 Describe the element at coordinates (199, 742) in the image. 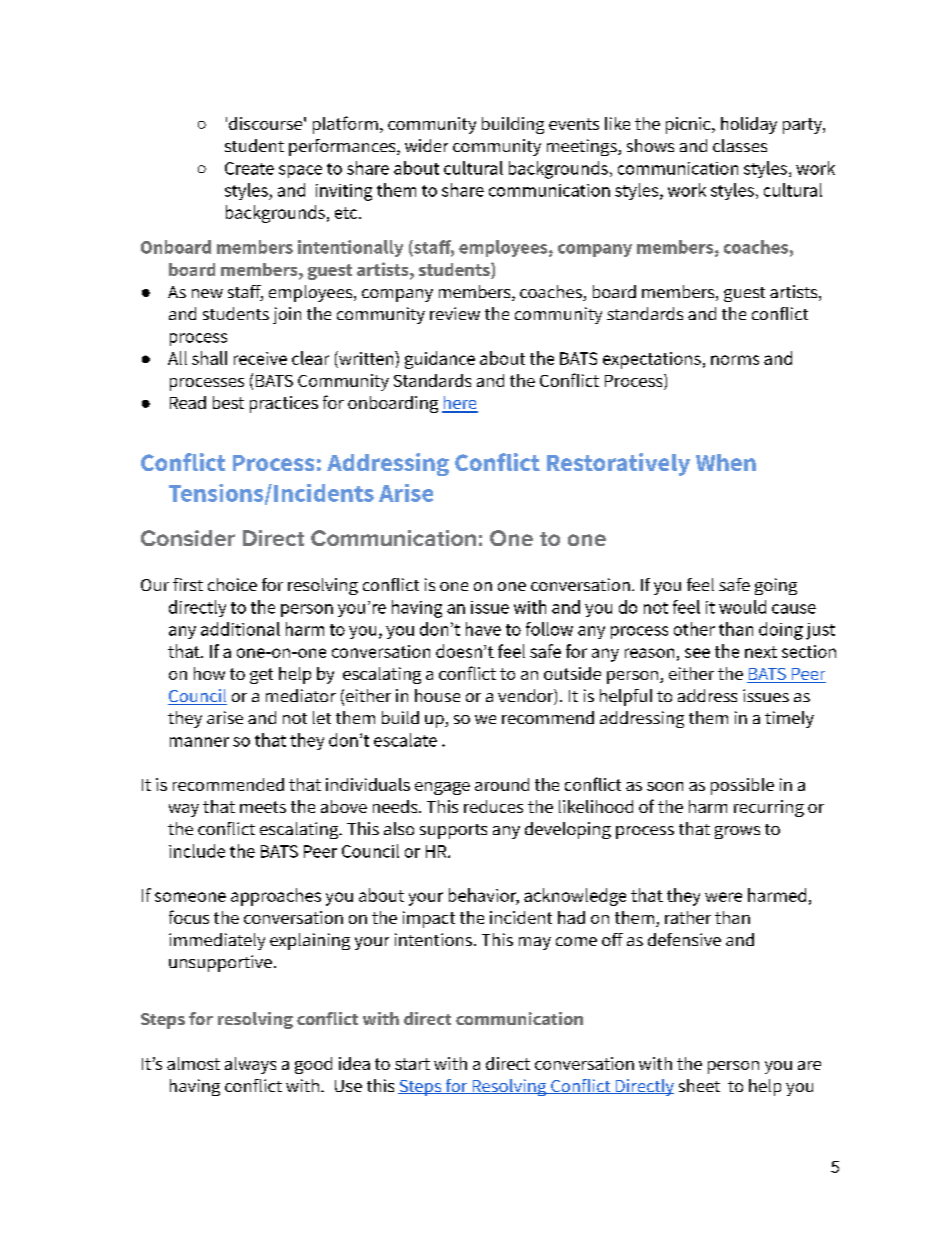

I see `manner` at that location.
